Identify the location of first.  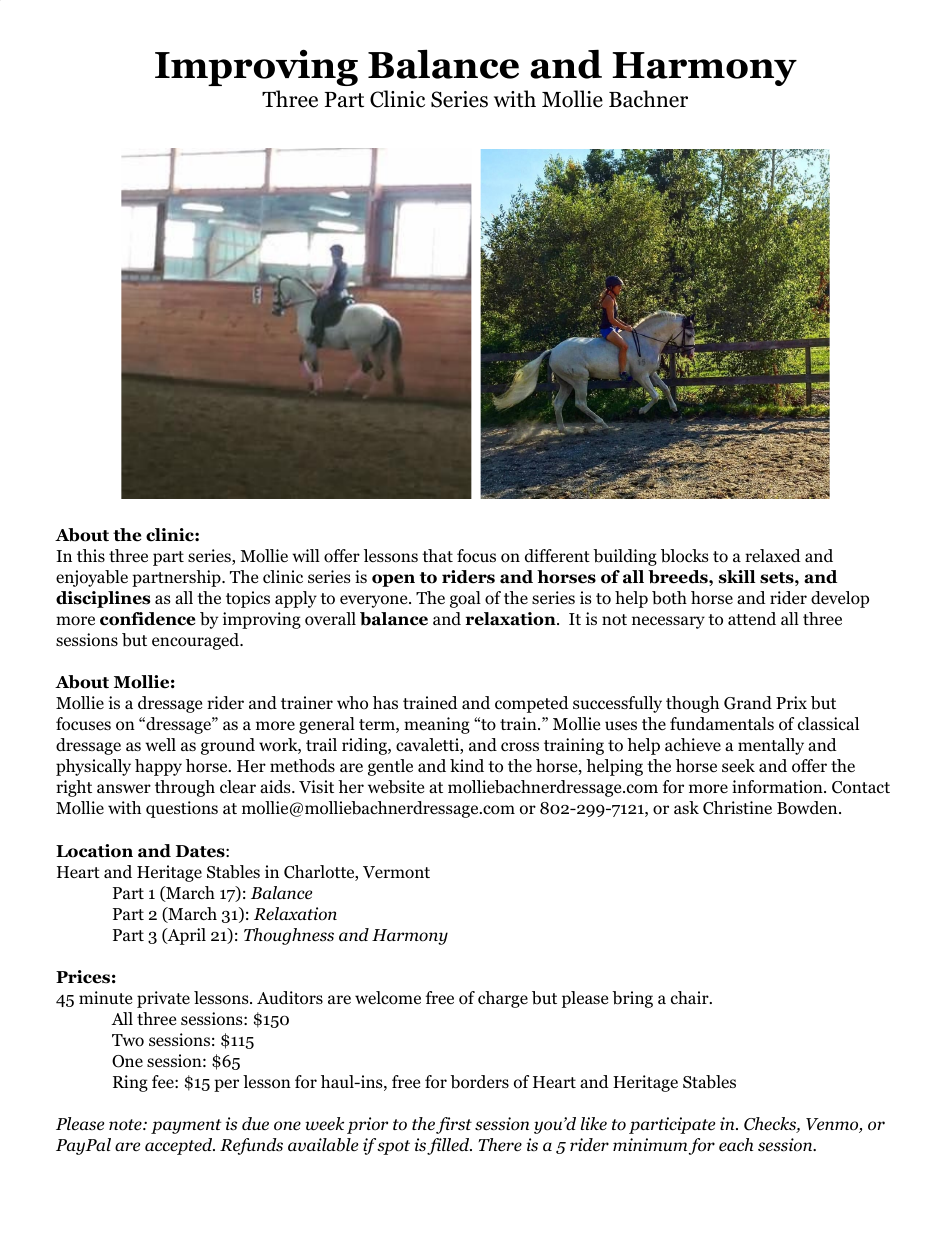
(454, 1125).
